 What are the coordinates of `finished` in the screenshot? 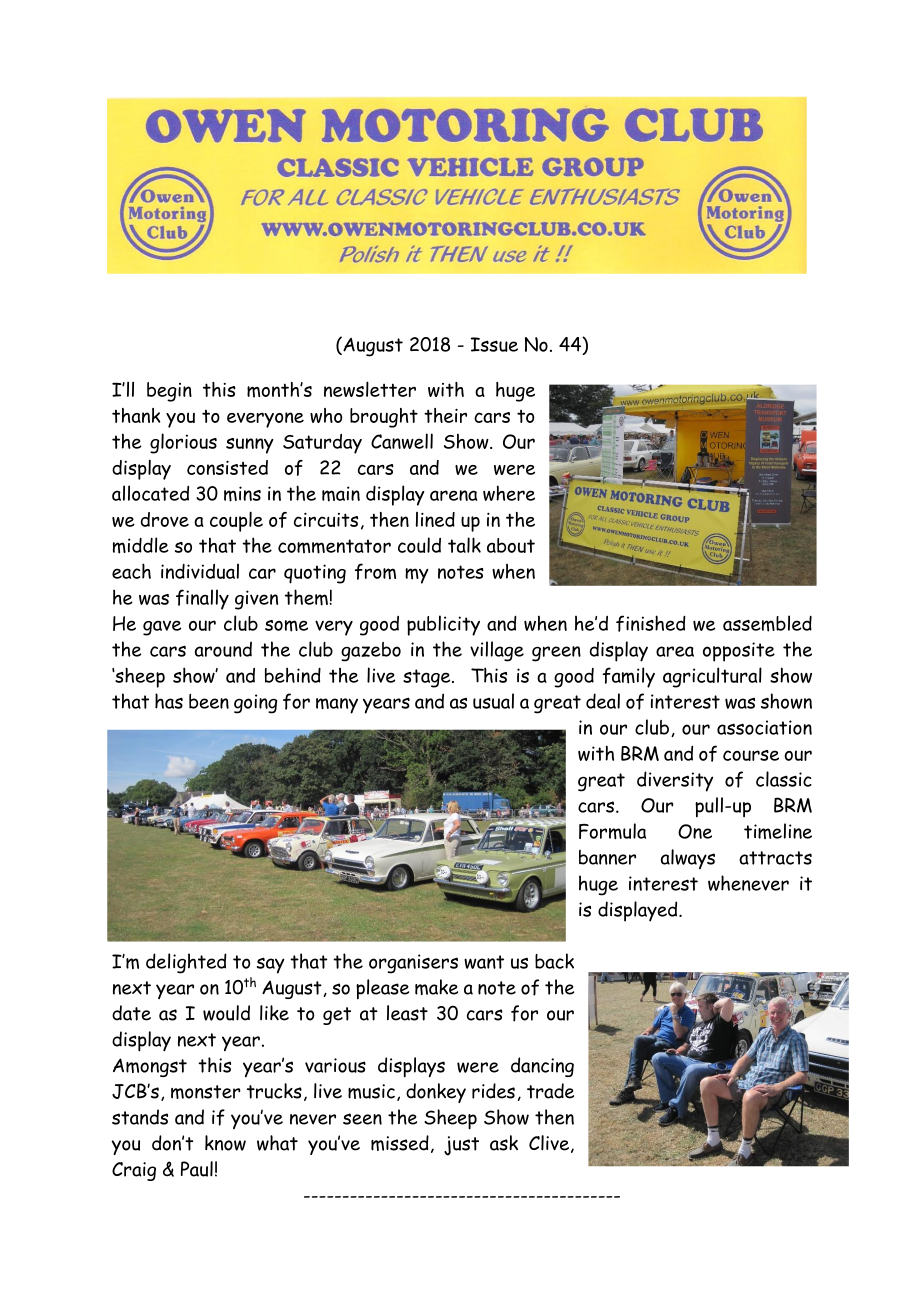 It's located at (651, 623).
